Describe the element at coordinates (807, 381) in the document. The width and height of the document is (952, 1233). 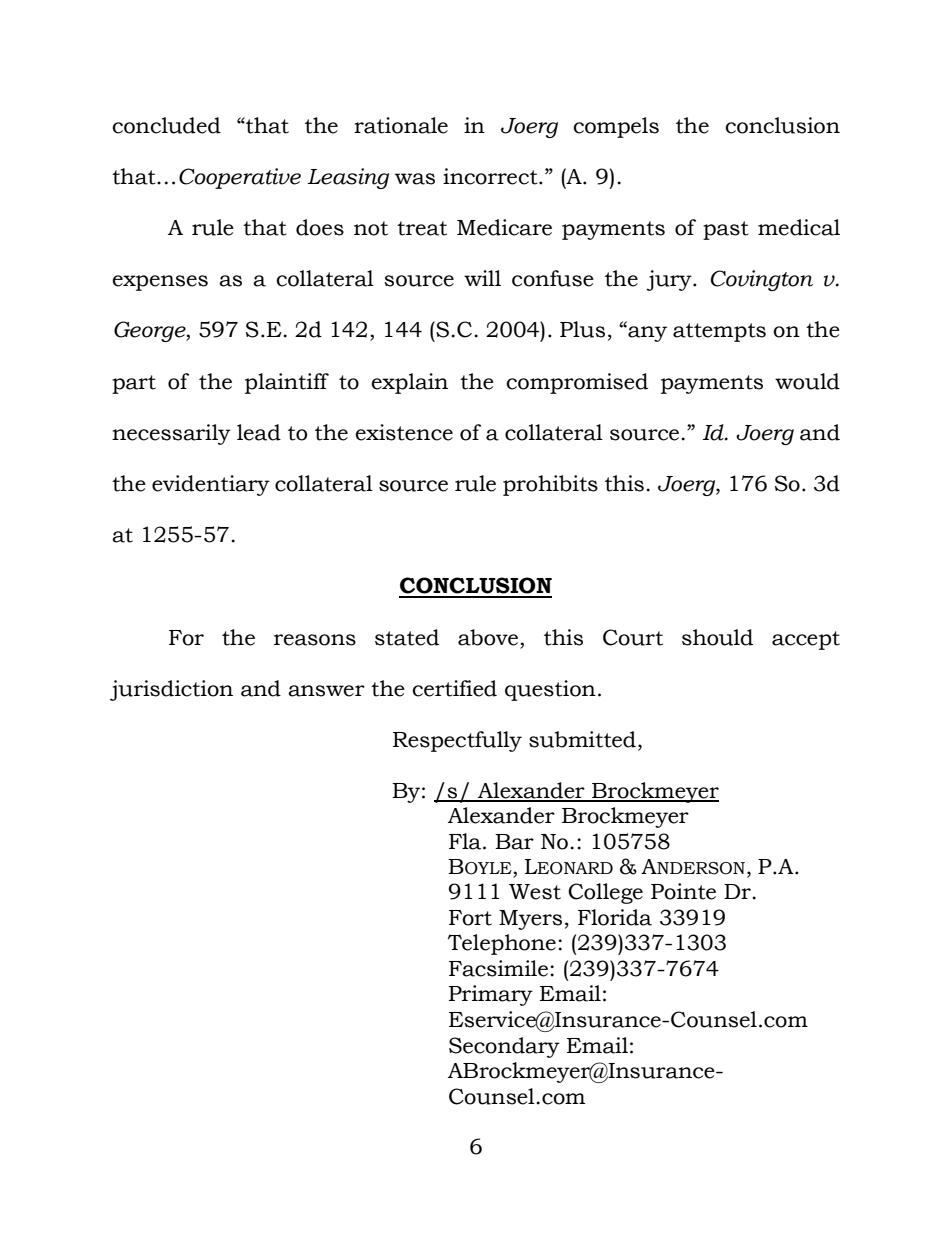
I see `would` at that location.
